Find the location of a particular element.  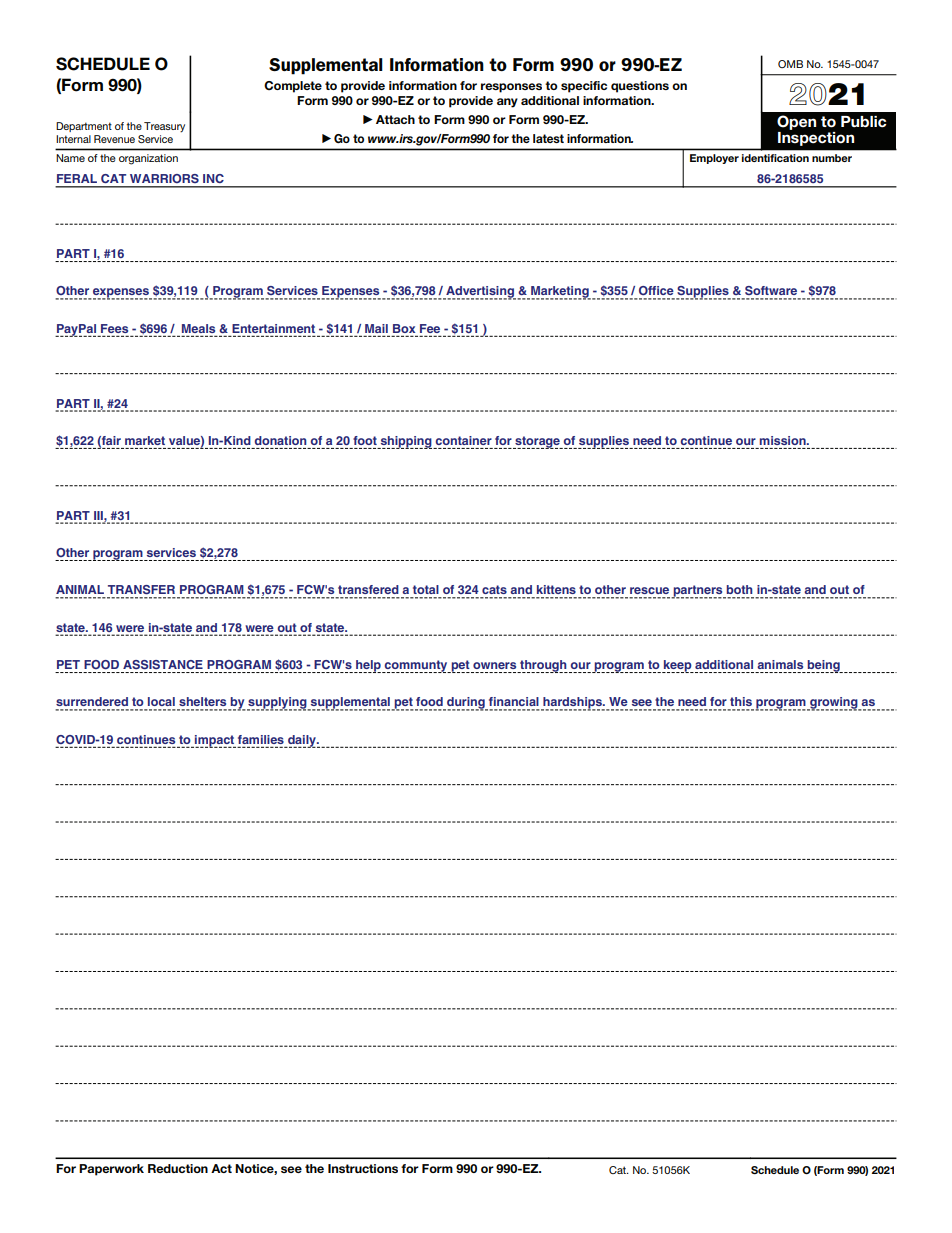

being is located at coordinates (823, 666).
